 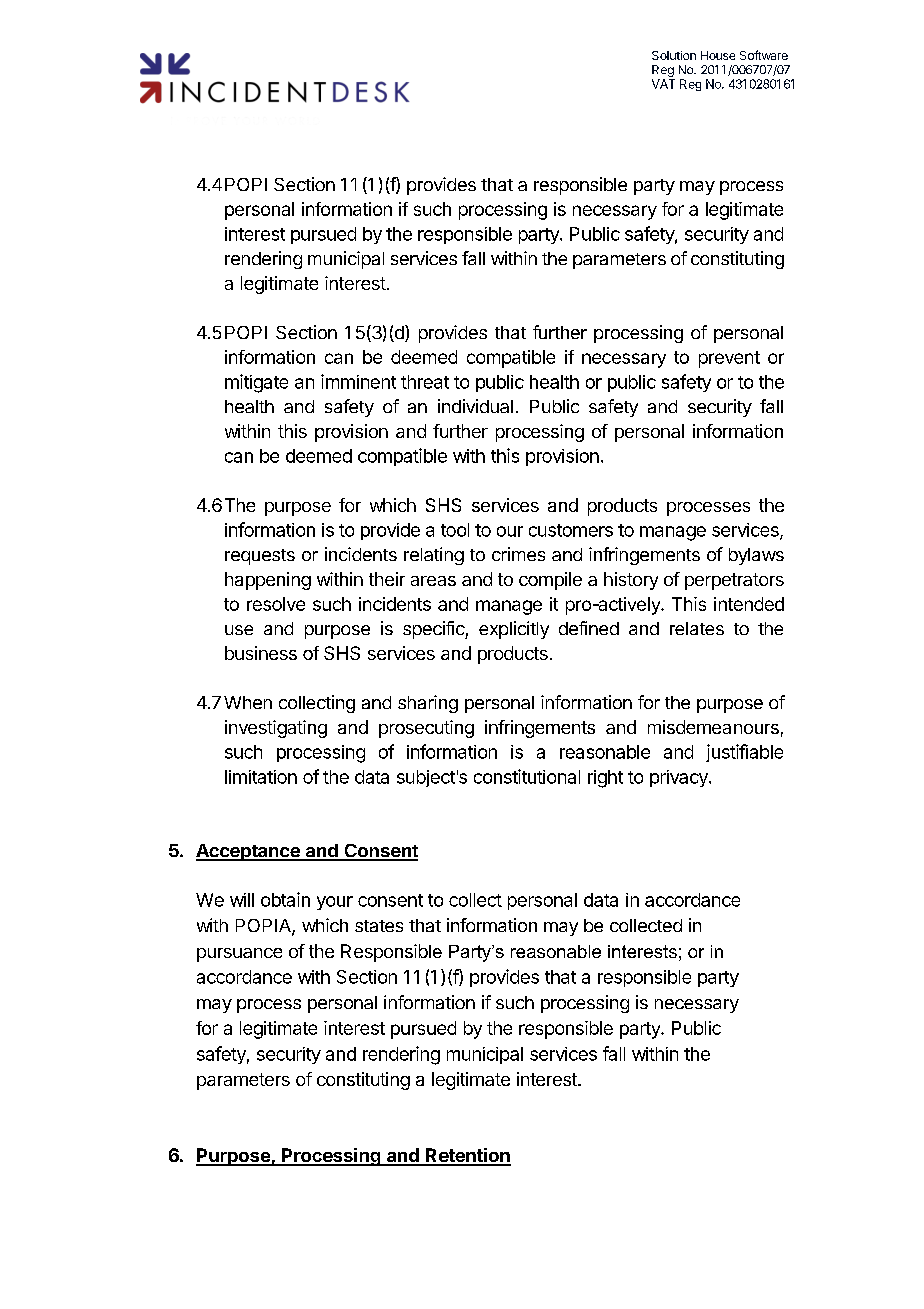 What do you see at coordinates (518, 554) in the page?
I see `crimes` at bounding box center [518, 554].
